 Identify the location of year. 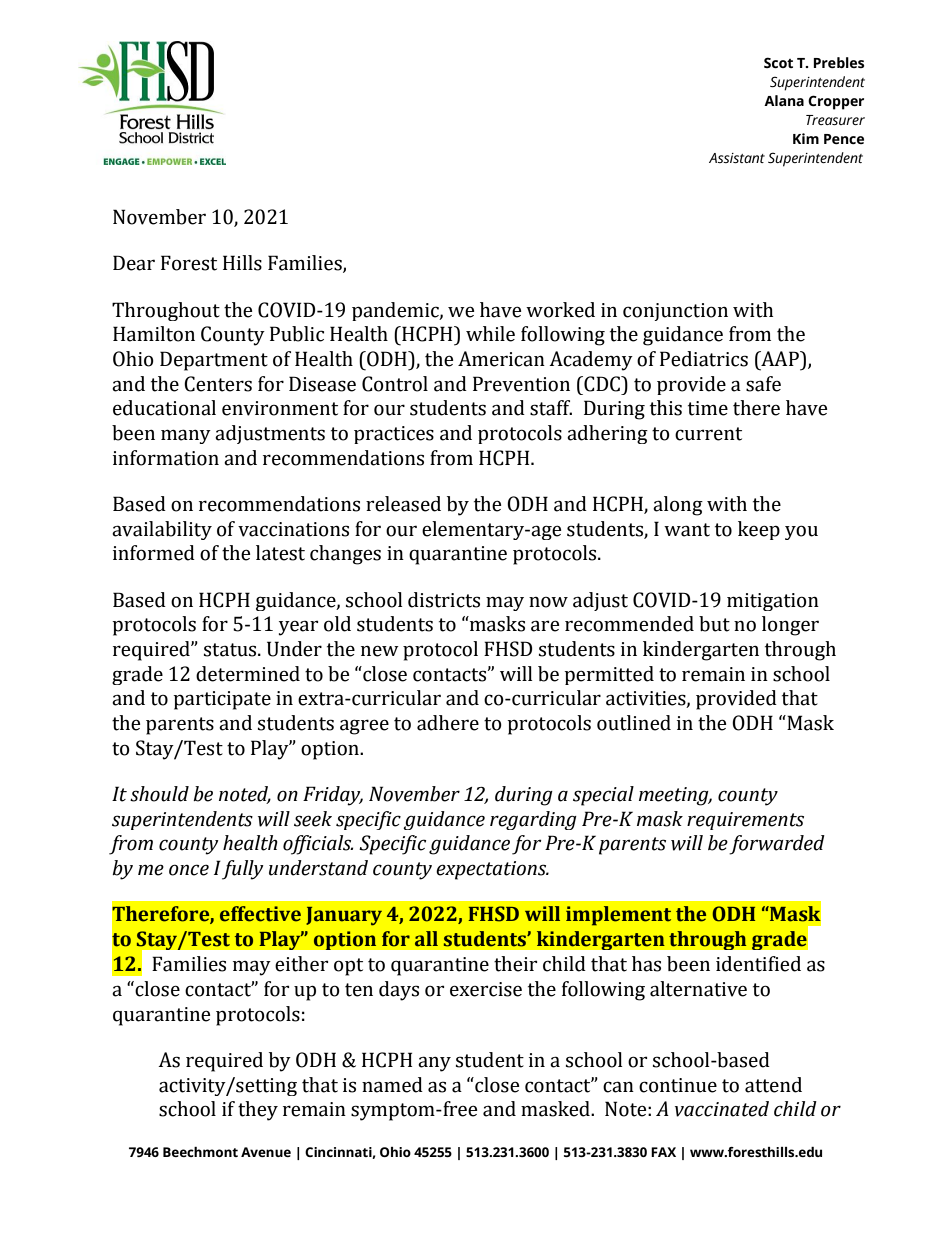
(298, 628).
